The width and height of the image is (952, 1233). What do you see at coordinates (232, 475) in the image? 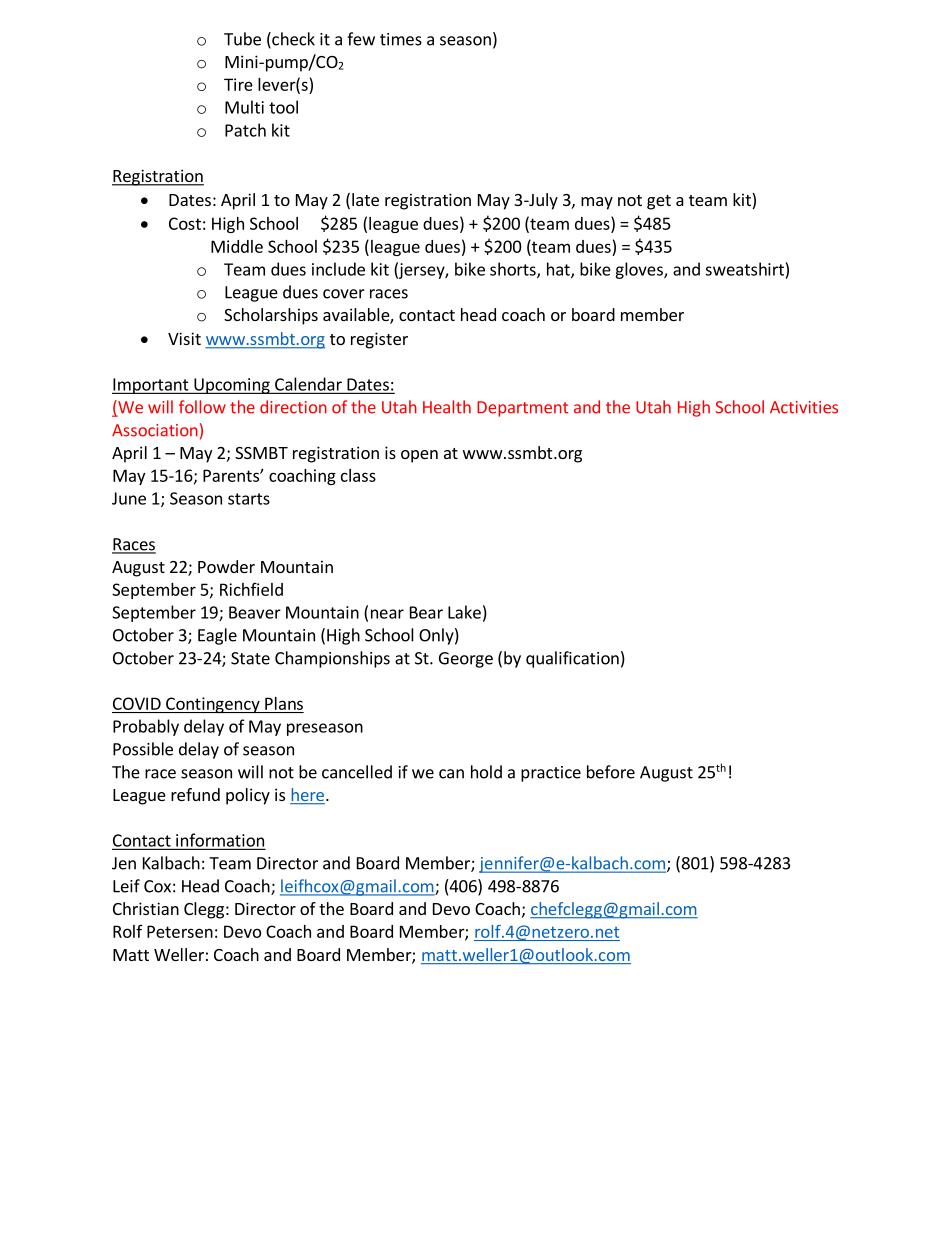
I see `Parents` at bounding box center [232, 475].
